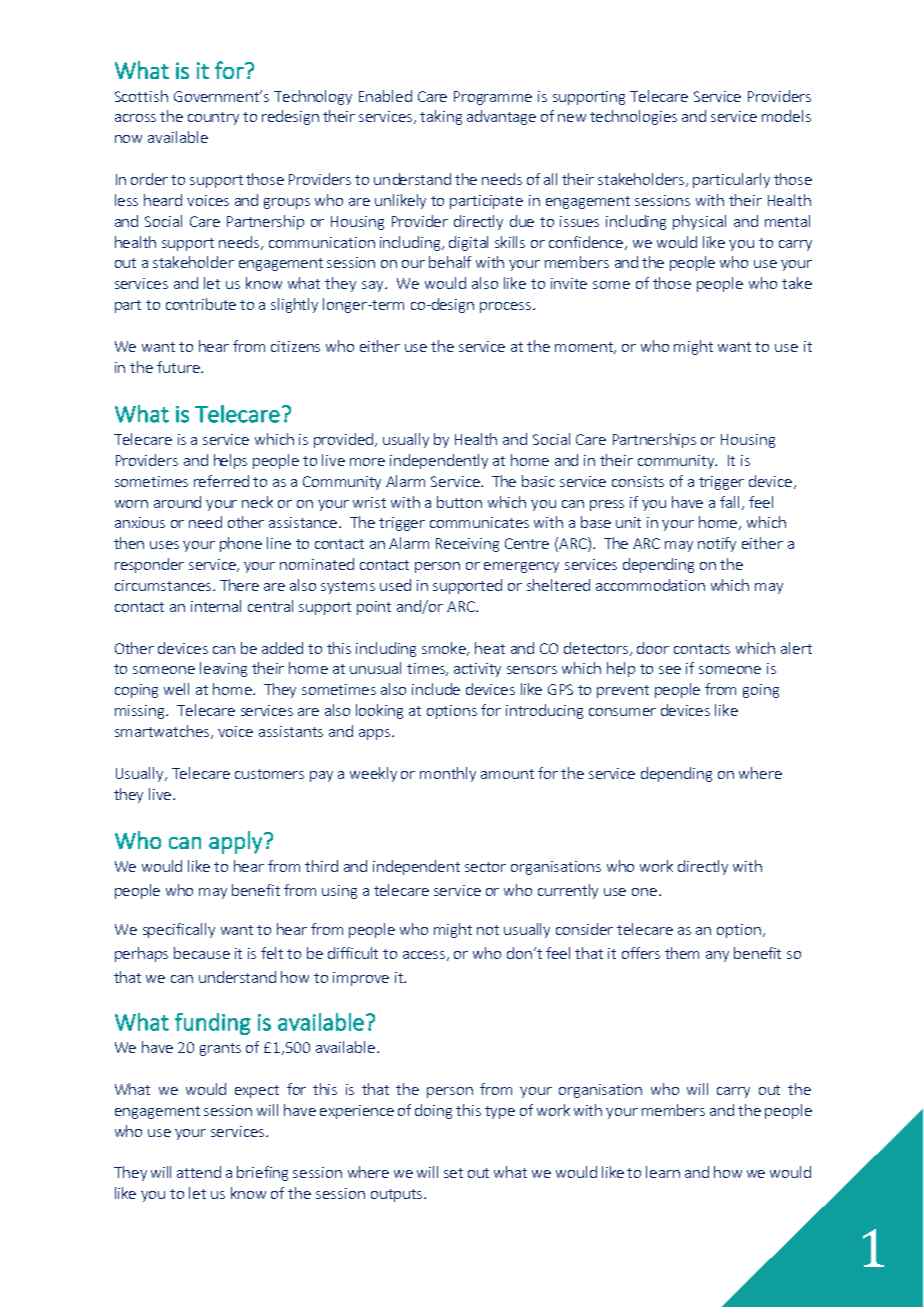  Describe the element at coordinates (241, 544) in the page. I see `phone` at that location.
